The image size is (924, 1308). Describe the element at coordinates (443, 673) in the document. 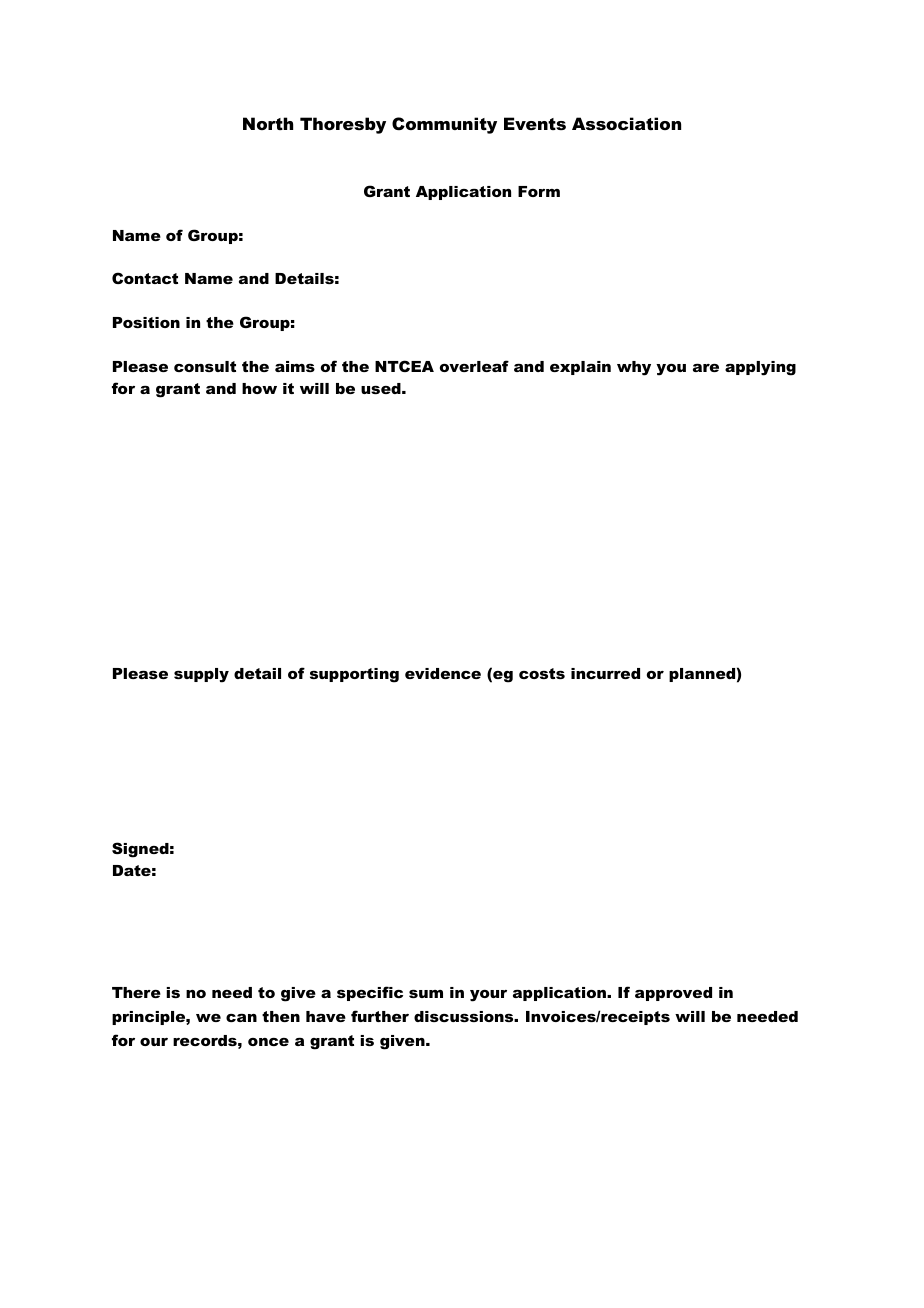

I see `evidence` at that location.
